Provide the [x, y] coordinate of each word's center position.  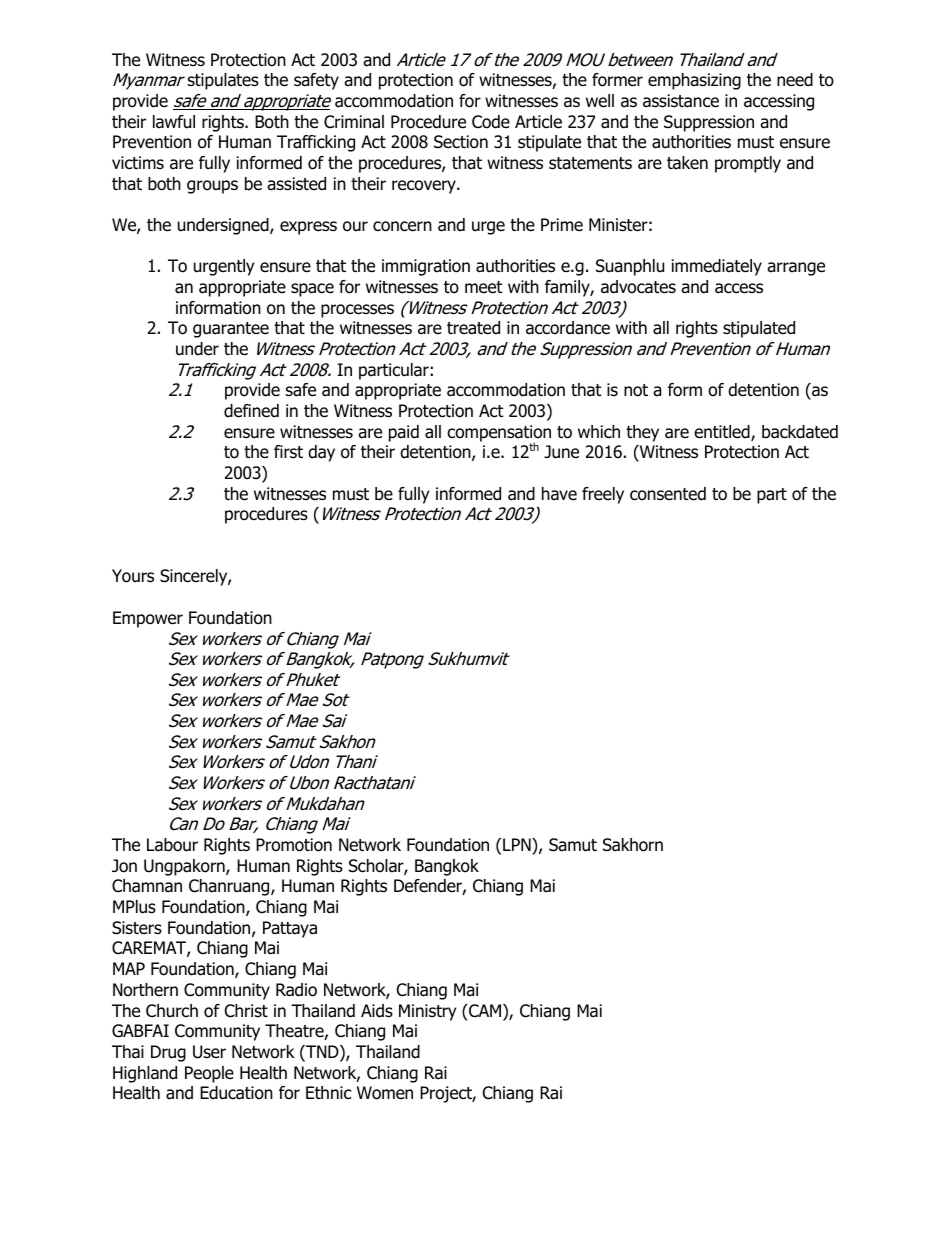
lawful [174, 122]
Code [491, 122]
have [559, 494]
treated [473, 328]
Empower [148, 619]
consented [668, 494]
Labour [172, 845]
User [209, 1052]
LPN [518, 844]
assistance [681, 101]
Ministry [427, 1012]
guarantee [231, 330]
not [636, 390]
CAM [485, 1012]
